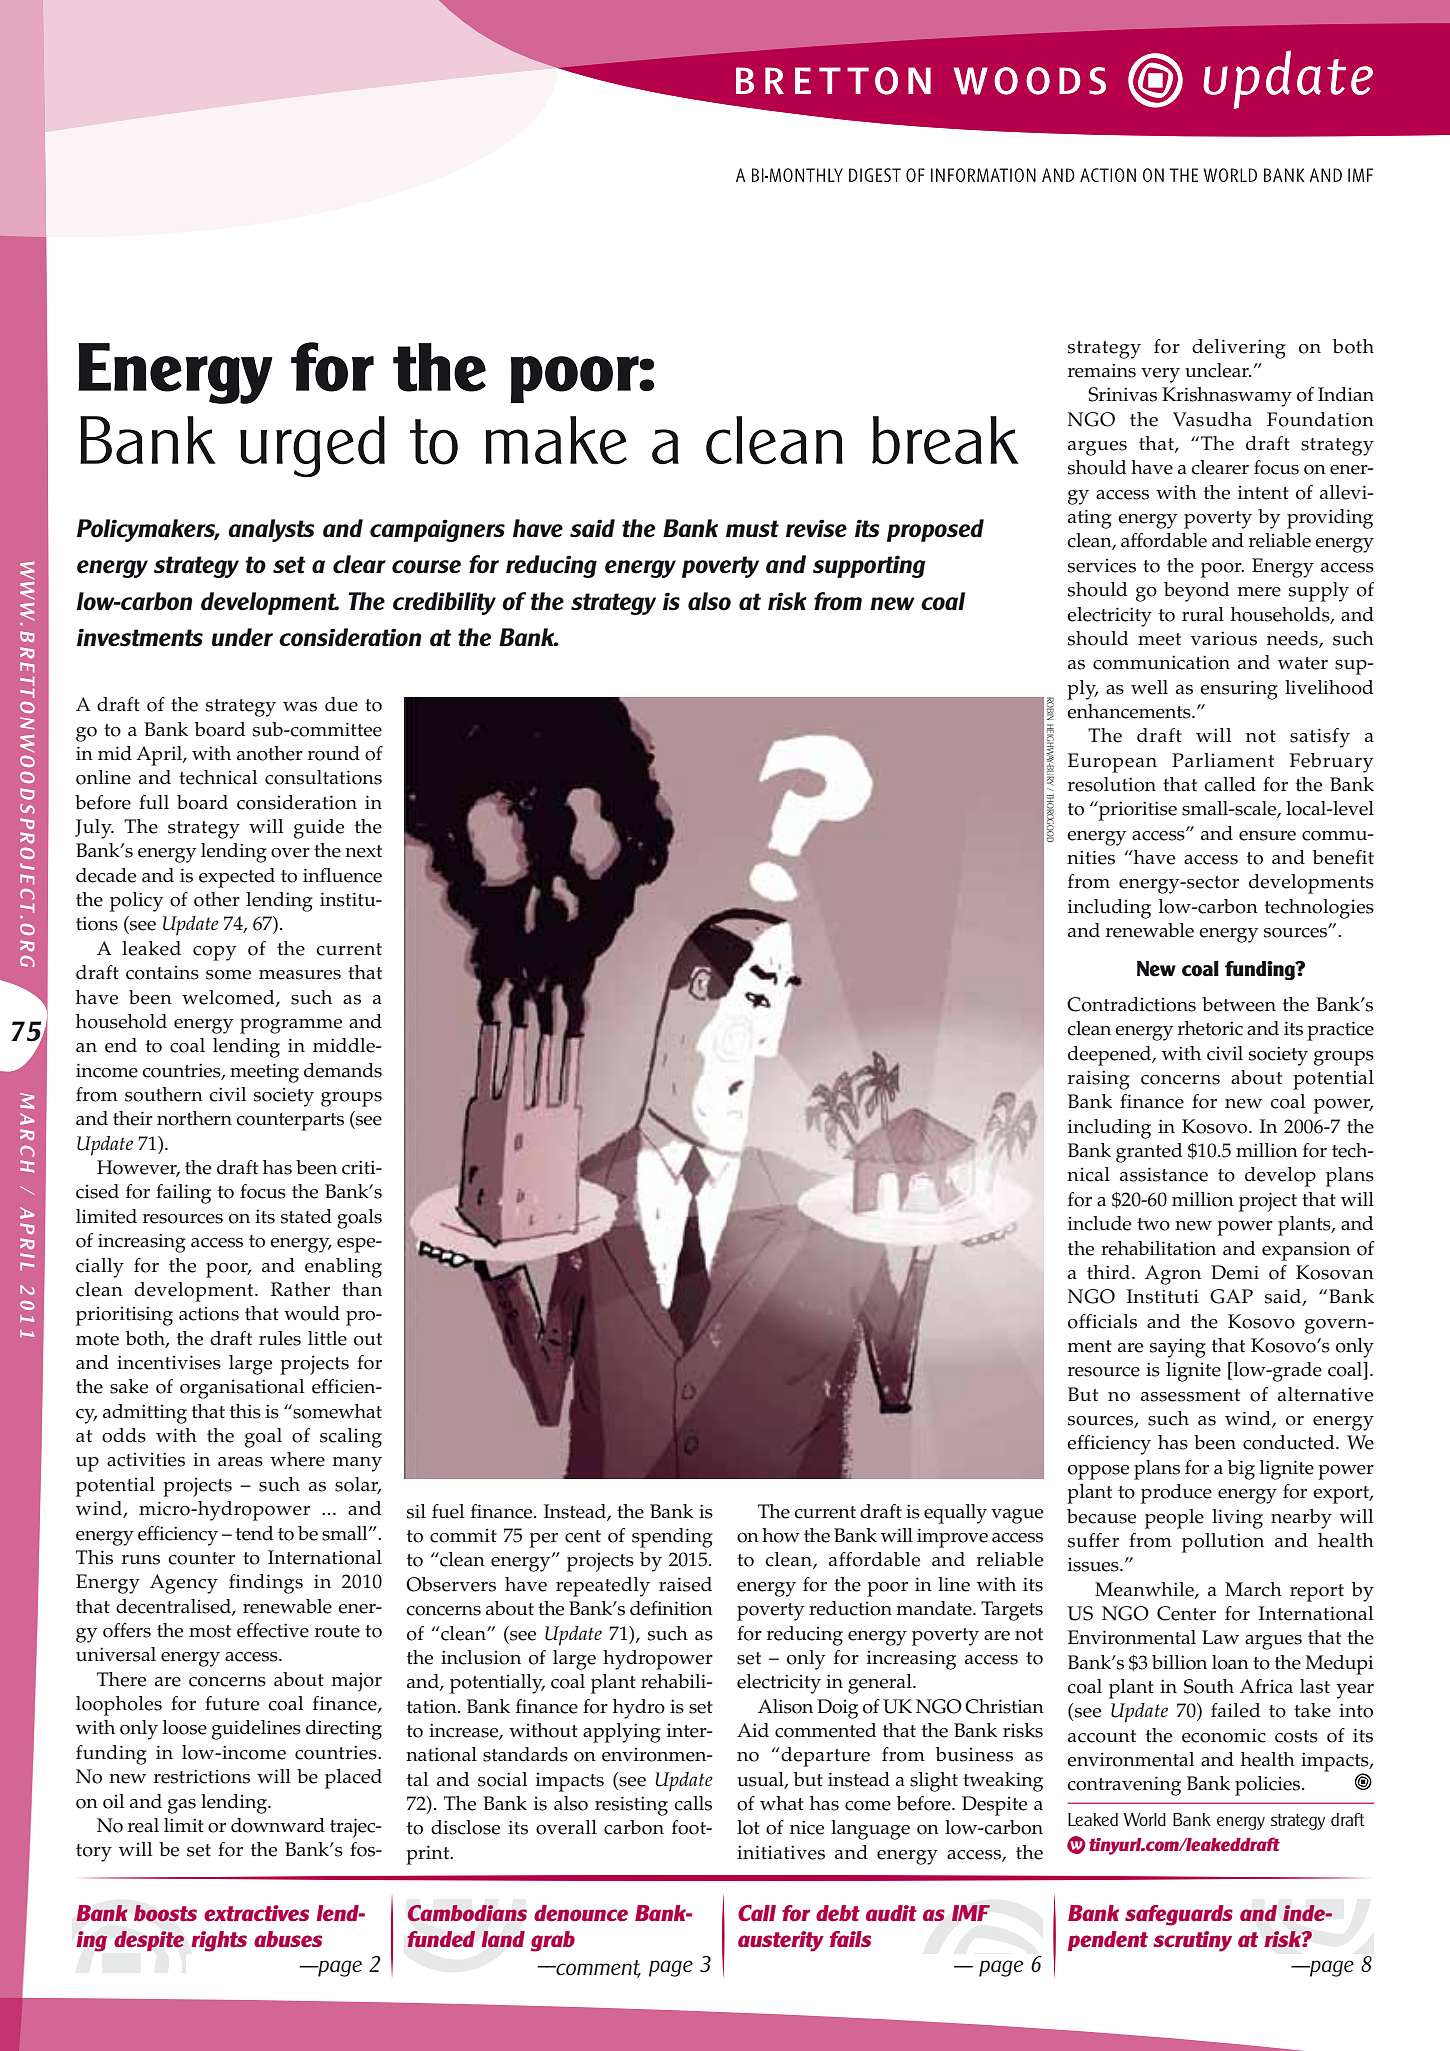  Describe the element at coordinates (672, 1538) in the screenshot. I see `spending` at that location.
